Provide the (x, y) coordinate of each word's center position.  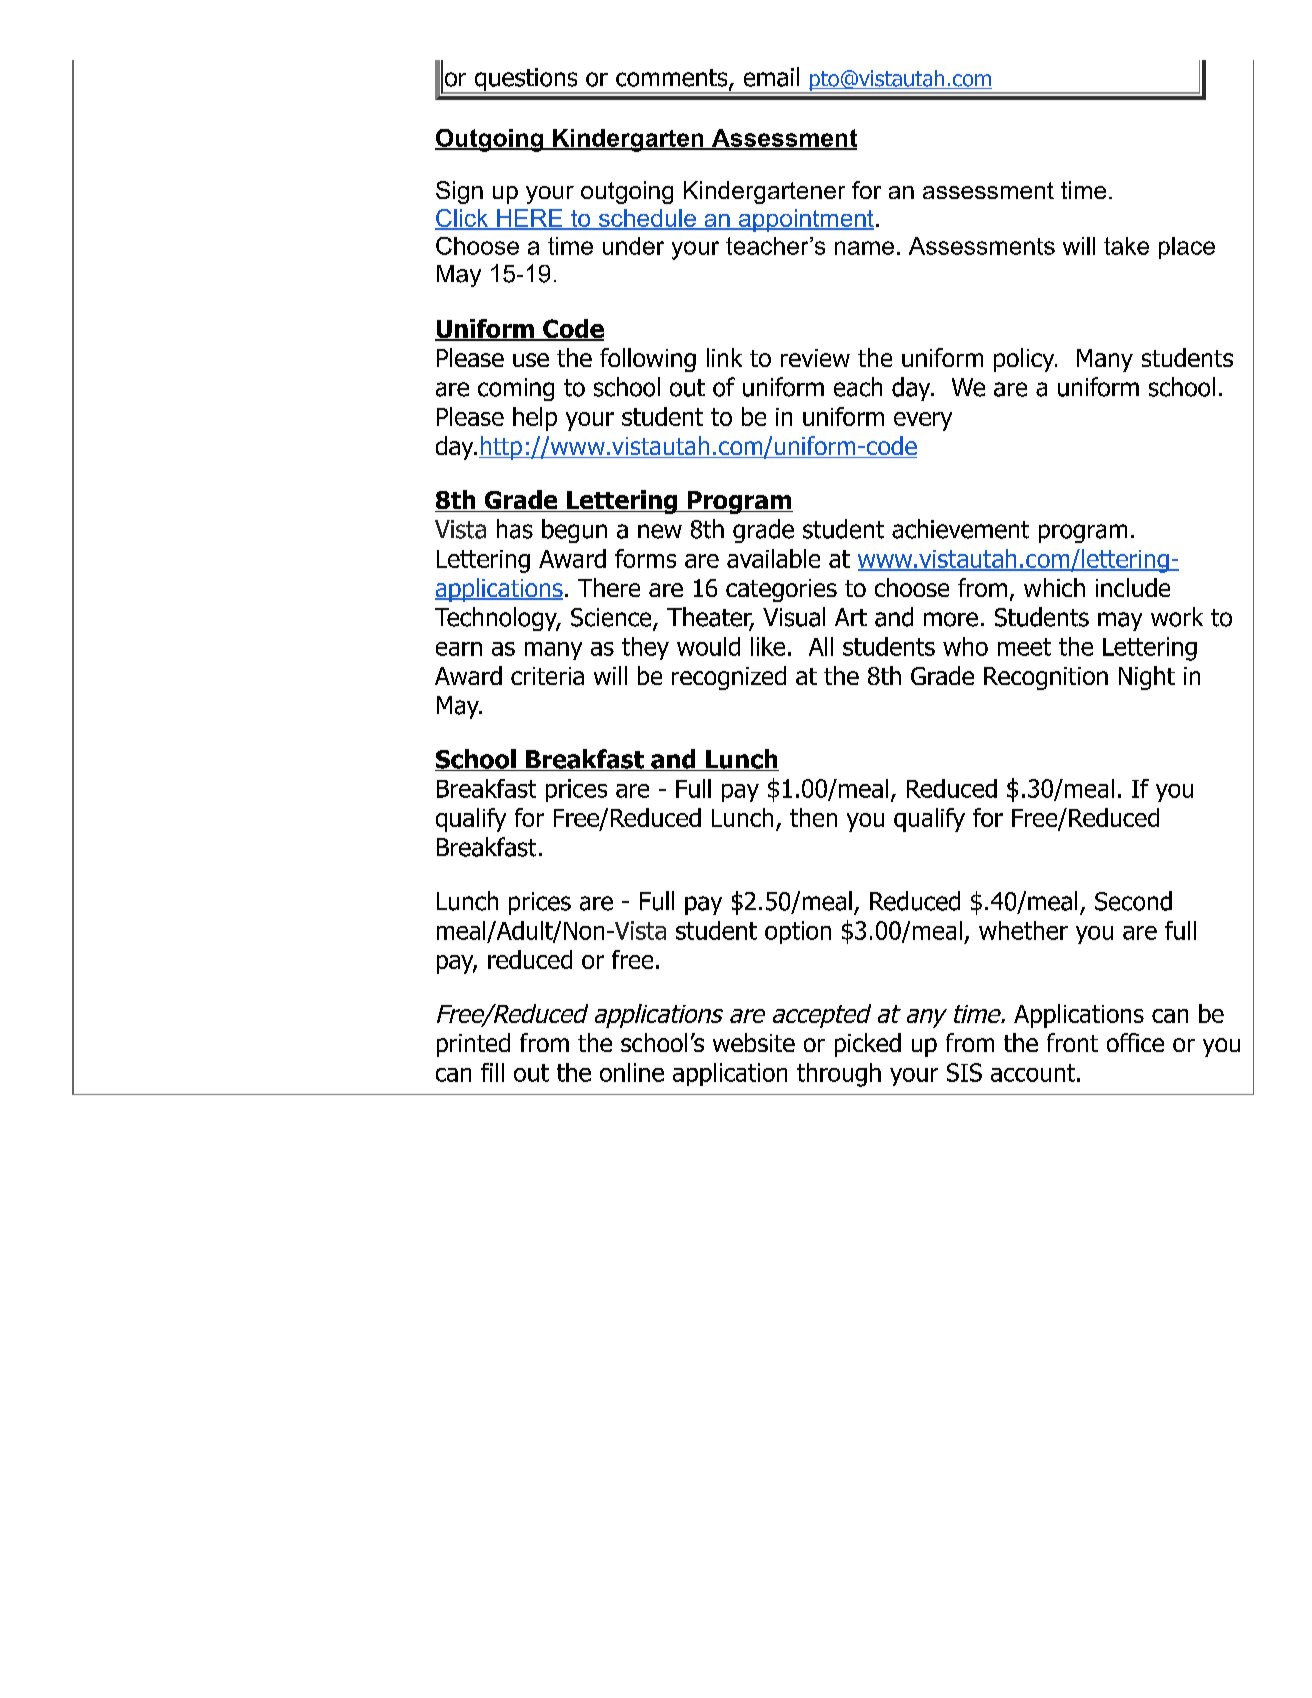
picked (868, 1045)
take (1126, 246)
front (1072, 1042)
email (771, 77)
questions (526, 81)
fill (492, 1072)
